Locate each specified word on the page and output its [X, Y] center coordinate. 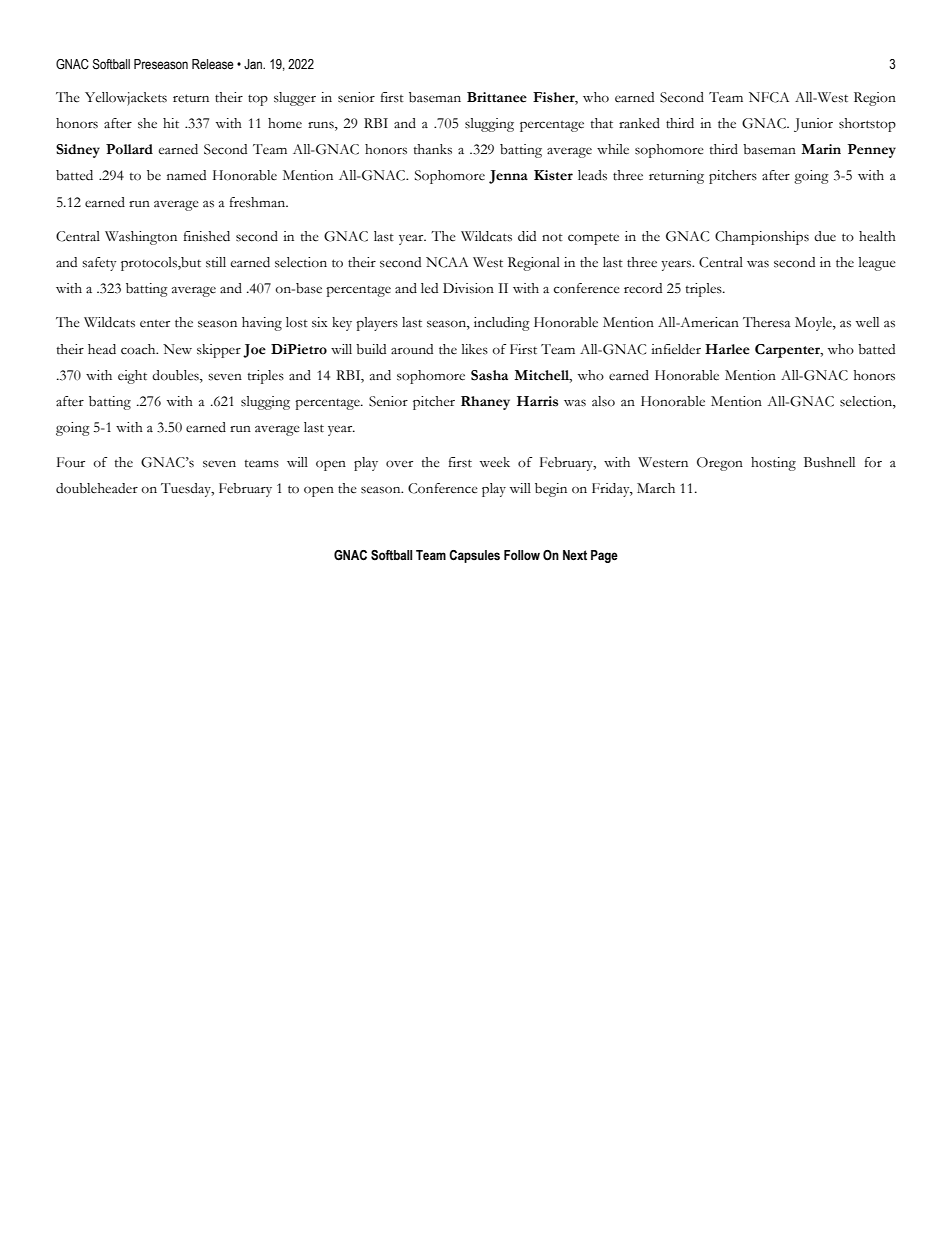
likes [475, 349]
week [495, 462]
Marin [821, 149]
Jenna [508, 177]
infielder [676, 349]
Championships [762, 238]
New [177, 349]
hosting [773, 464]
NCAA [447, 262]
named [186, 175]
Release [213, 64]
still [216, 262]
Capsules [474, 556]
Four [71, 462]
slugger [295, 99]
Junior [813, 125]
